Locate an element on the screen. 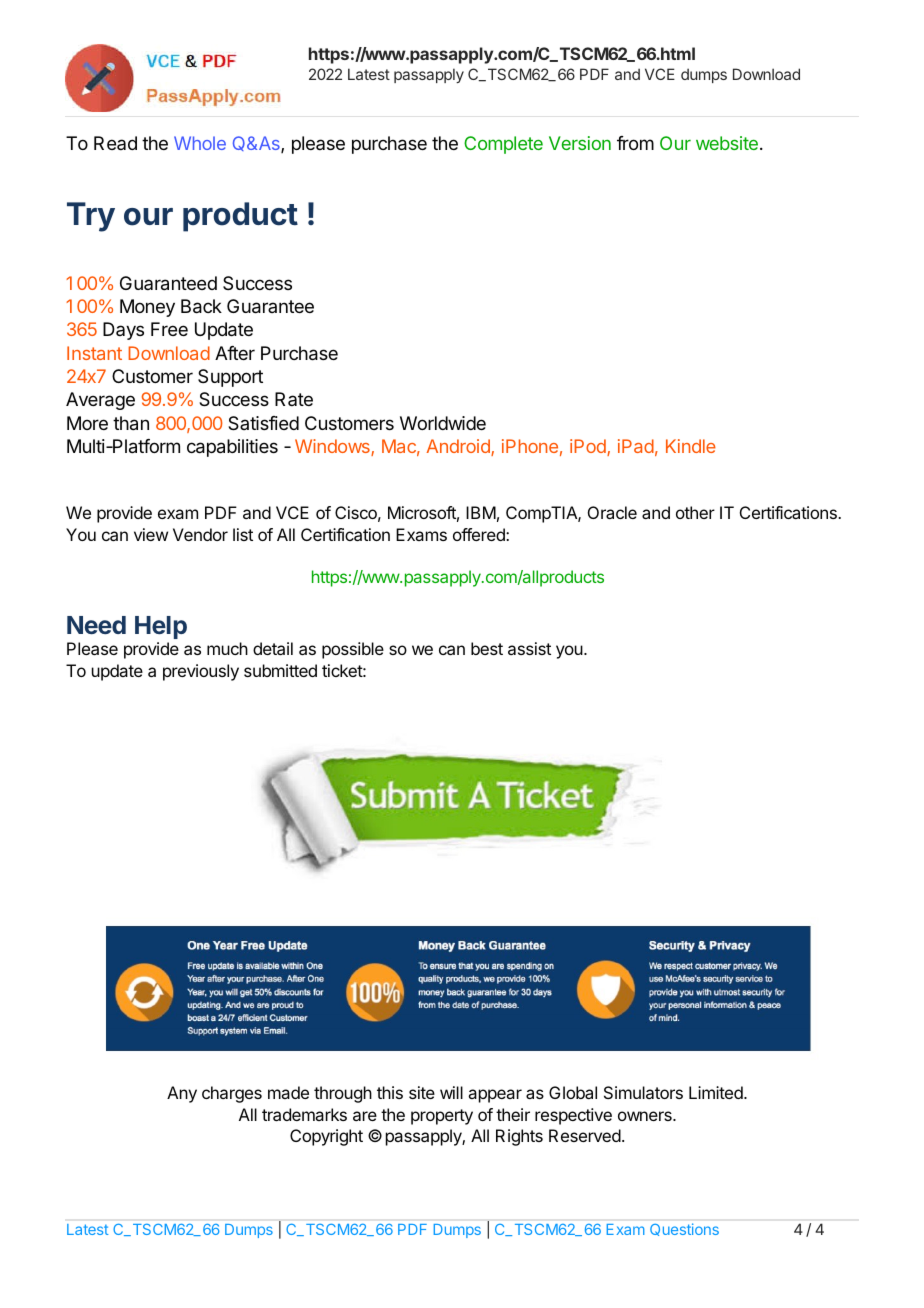 This screenshot has width=924, height=1308. assist is located at coordinates (529, 648).
